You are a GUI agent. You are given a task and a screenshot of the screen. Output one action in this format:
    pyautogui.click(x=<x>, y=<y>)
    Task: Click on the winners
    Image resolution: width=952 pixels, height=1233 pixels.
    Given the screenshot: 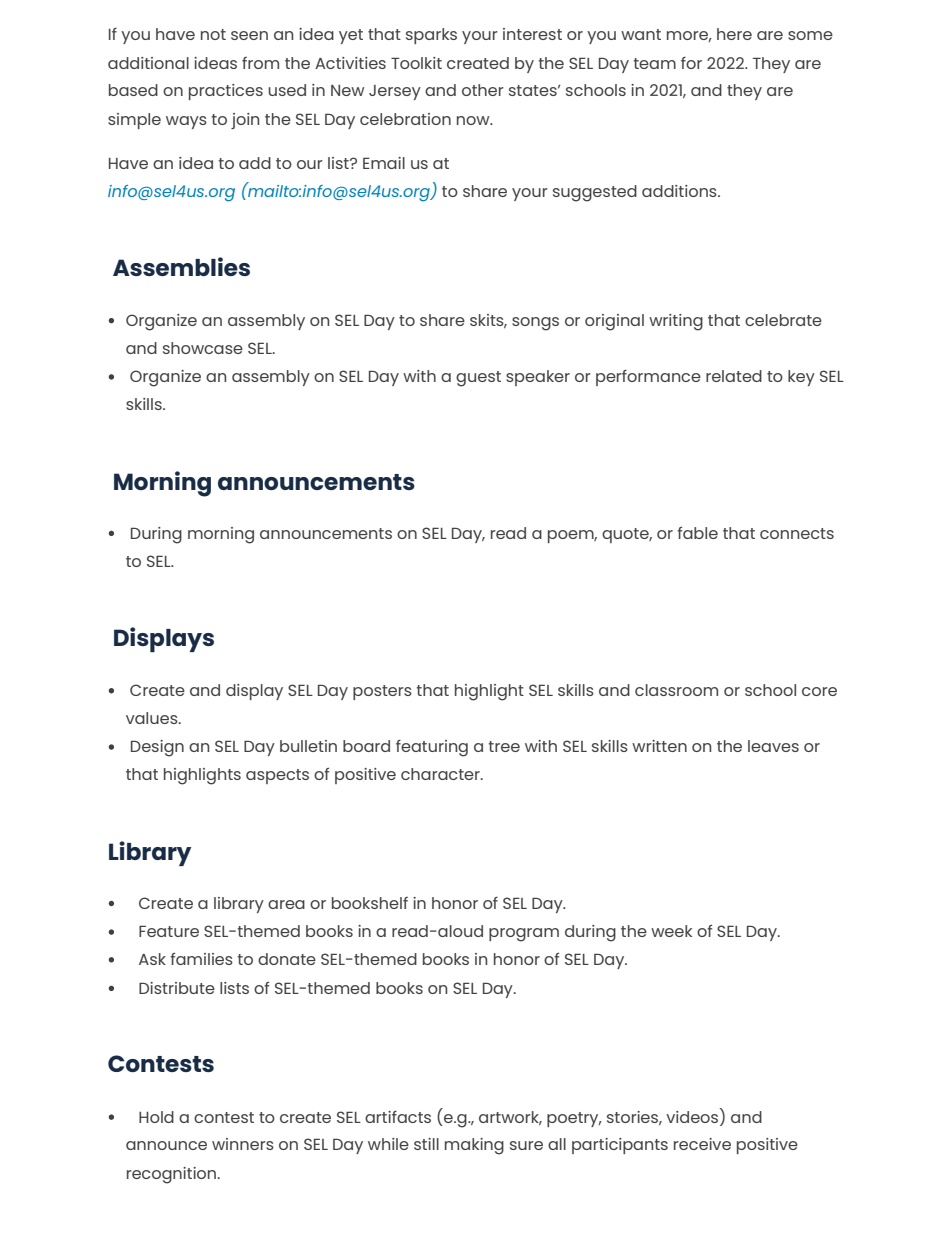 What is the action you would take?
    pyautogui.click(x=243, y=1144)
